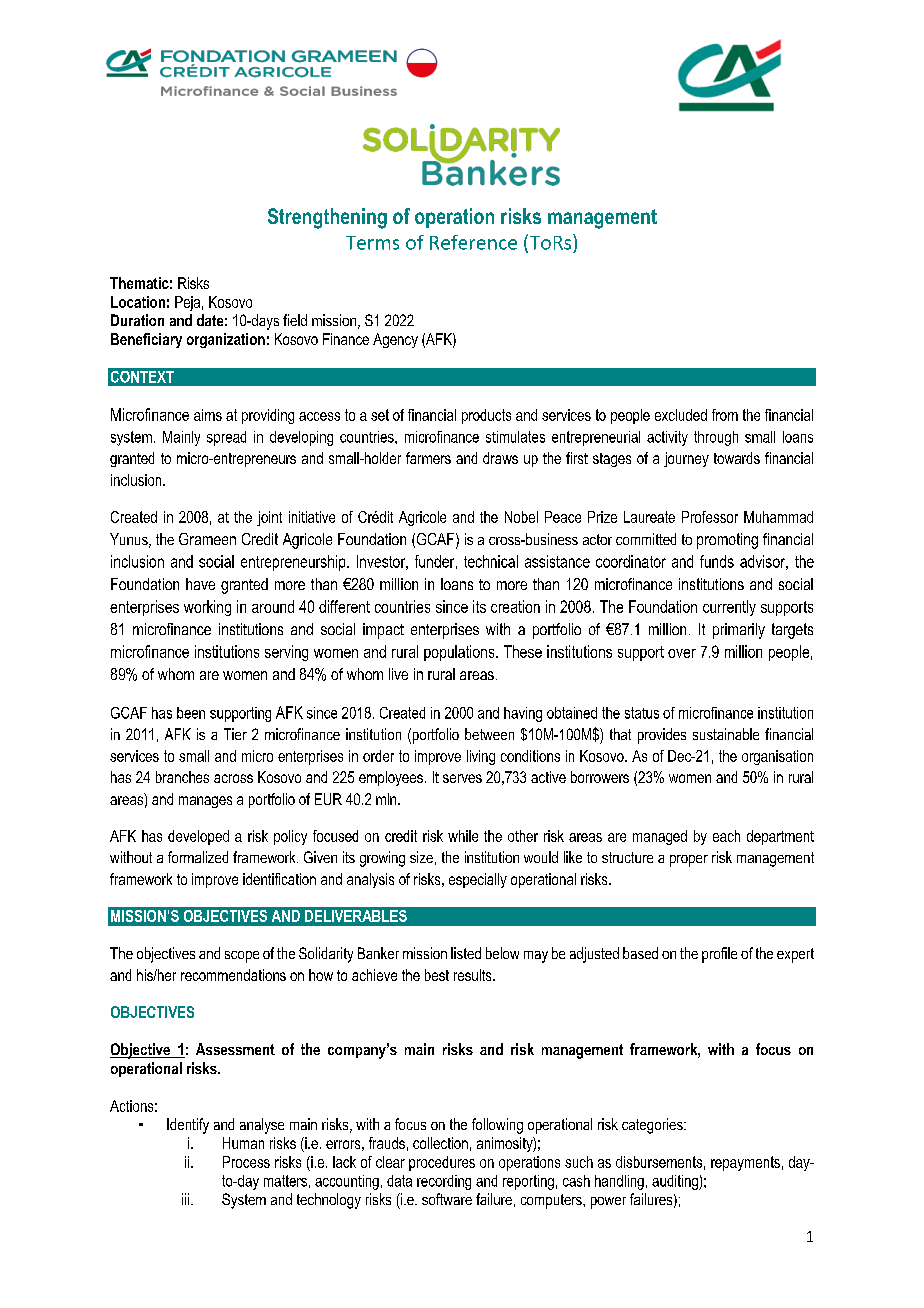 The width and height of the screenshot is (924, 1308). Describe the element at coordinates (226, 438) in the screenshot. I see `spread` at that location.
